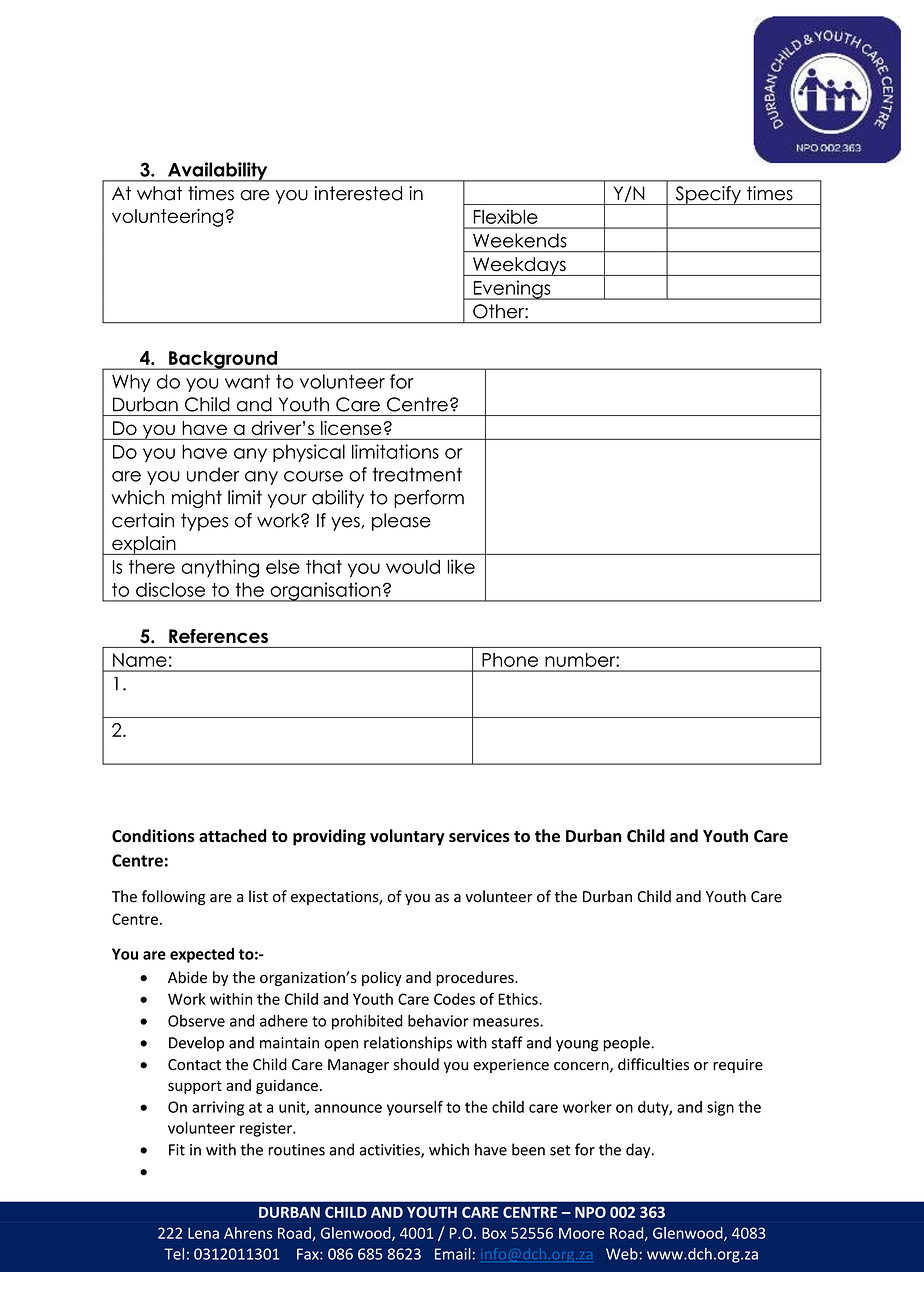 The width and height of the screenshot is (924, 1308). I want to click on Specify, so click(708, 195).
